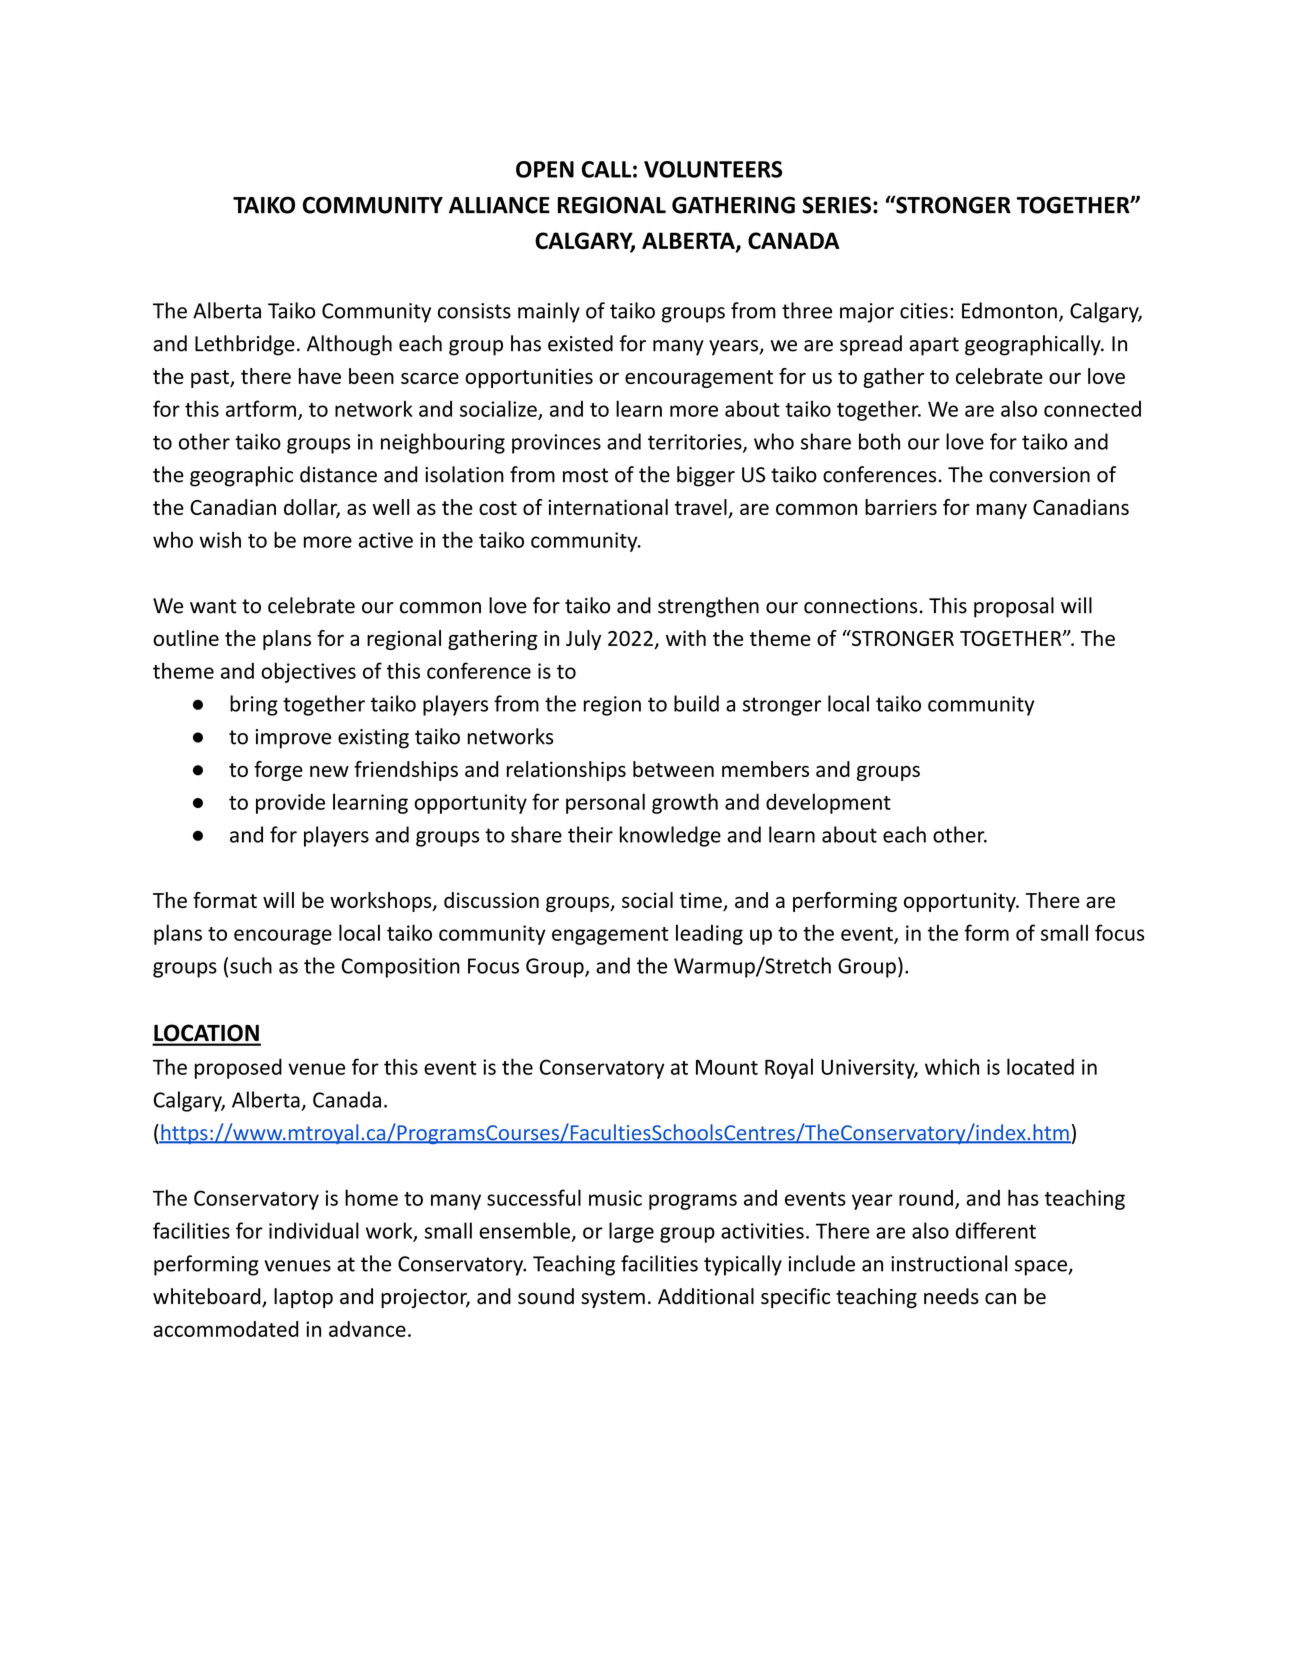  Describe the element at coordinates (251, 965) in the document. I see `such` at that location.
